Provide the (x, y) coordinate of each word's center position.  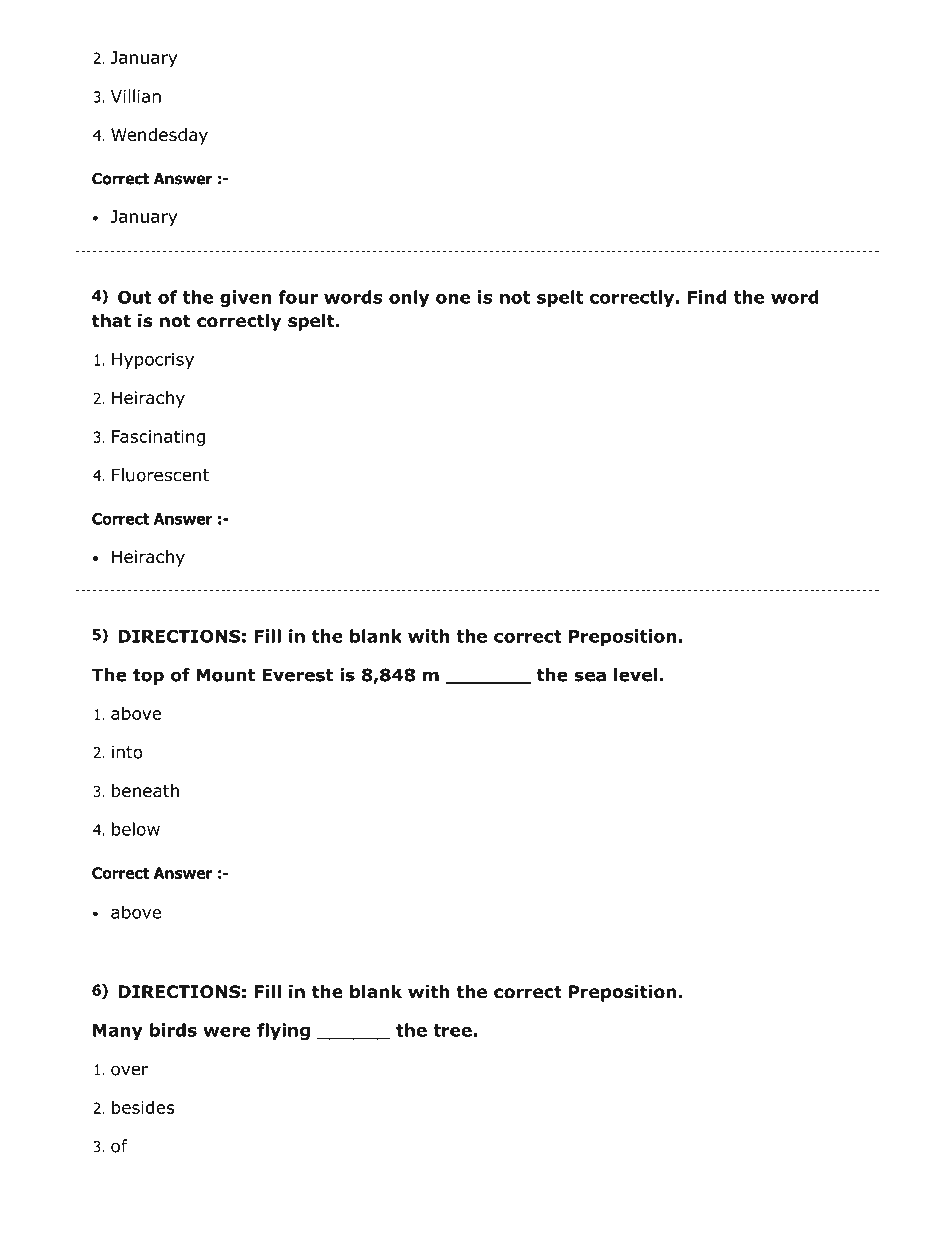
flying (283, 1031)
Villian (136, 96)
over (130, 1070)
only (409, 298)
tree (453, 1030)
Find (707, 297)
